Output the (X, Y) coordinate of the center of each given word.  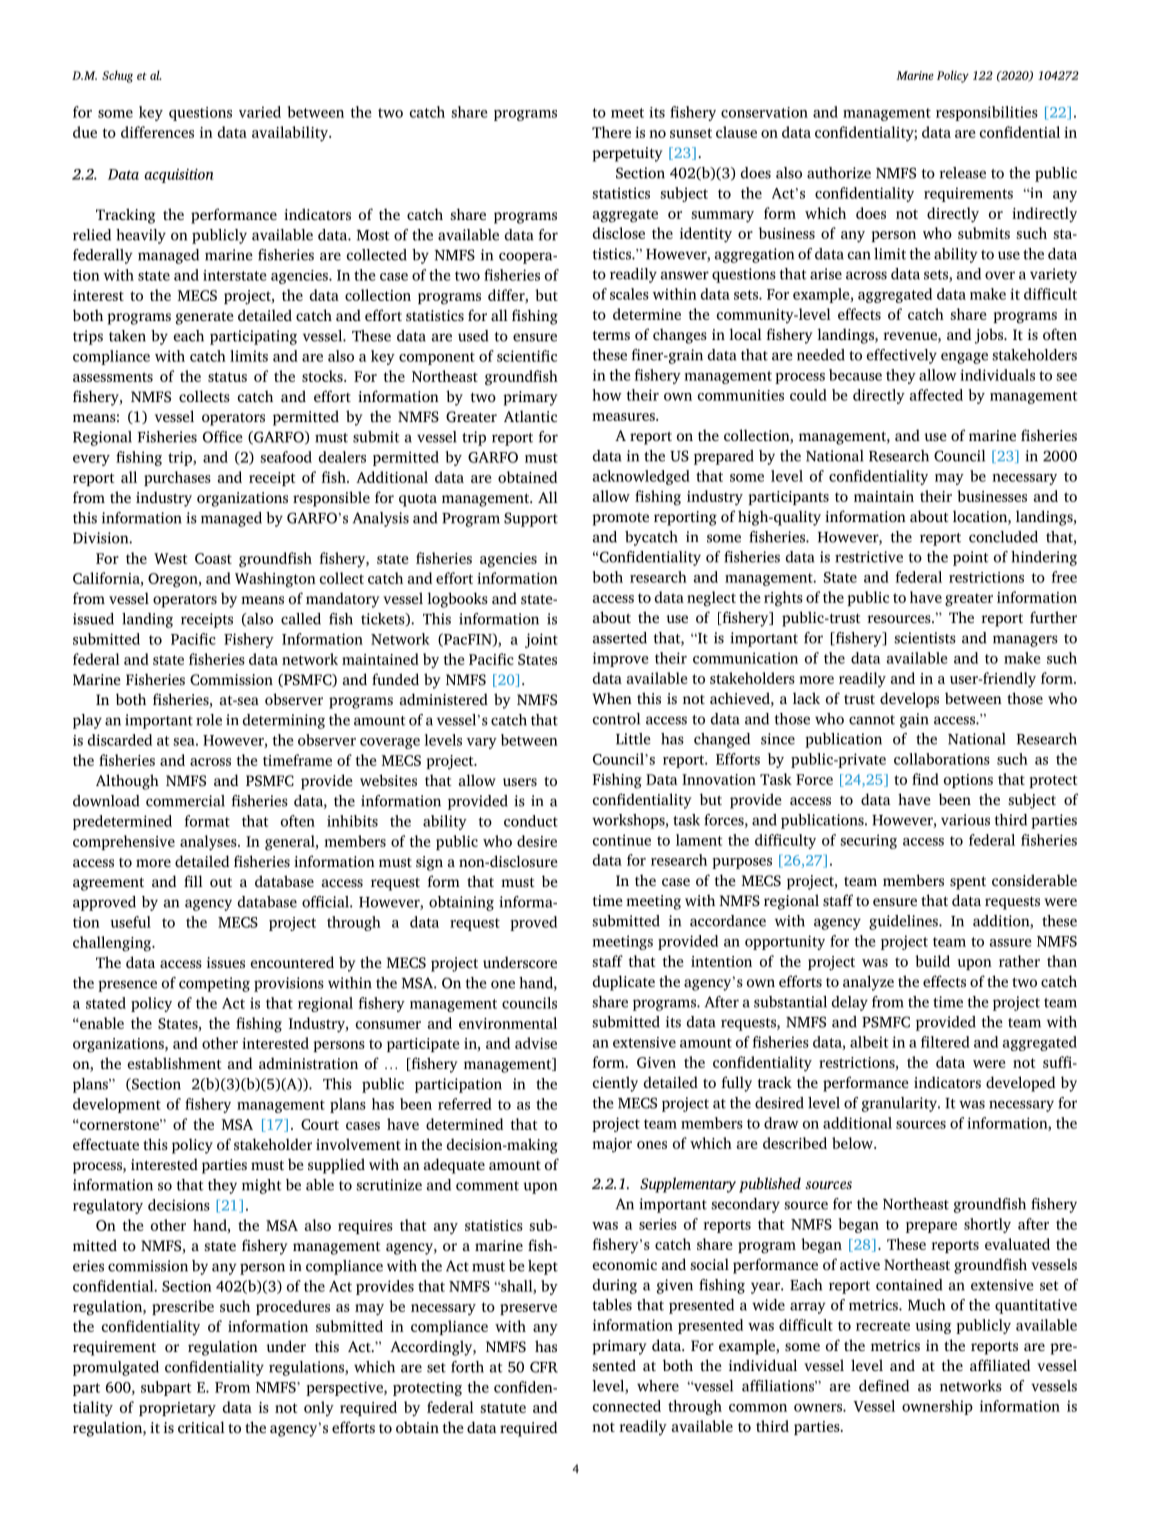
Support (531, 519)
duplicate (624, 983)
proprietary (177, 1409)
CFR (544, 1367)
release (962, 173)
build (932, 961)
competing (214, 984)
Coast (213, 558)
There (611, 132)
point (971, 558)
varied (260, 112)
